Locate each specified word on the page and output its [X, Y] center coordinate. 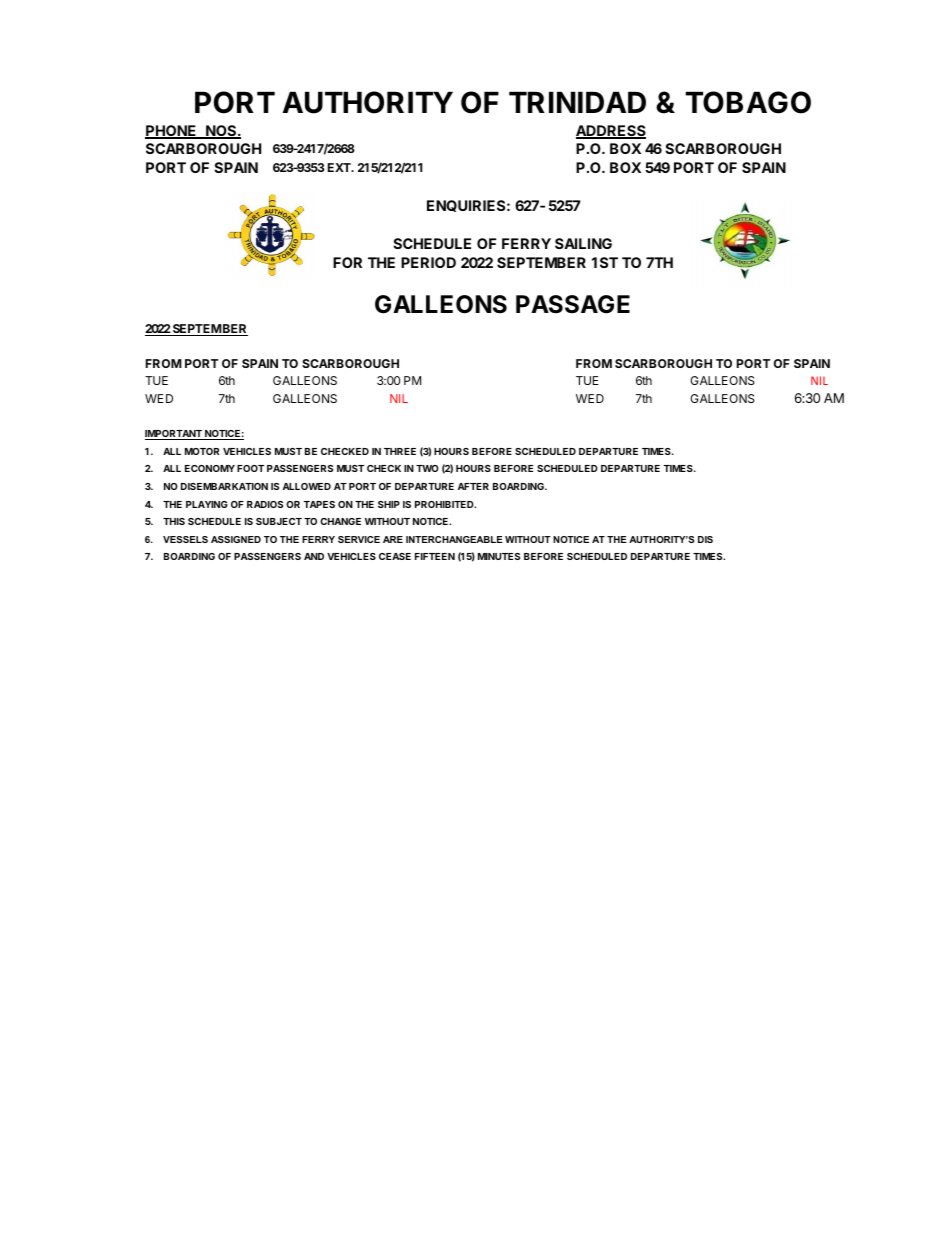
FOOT [250, 468]
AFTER [473, 486]
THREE [400, 451]
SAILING [583, 243]
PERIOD [428, 262]
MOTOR [202, 451]
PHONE [172, 132]
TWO [427, 468]
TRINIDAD [577, 102]
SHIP [389, 504]
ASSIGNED [236, 539]
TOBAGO [748, 102]
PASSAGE [573, 304]
